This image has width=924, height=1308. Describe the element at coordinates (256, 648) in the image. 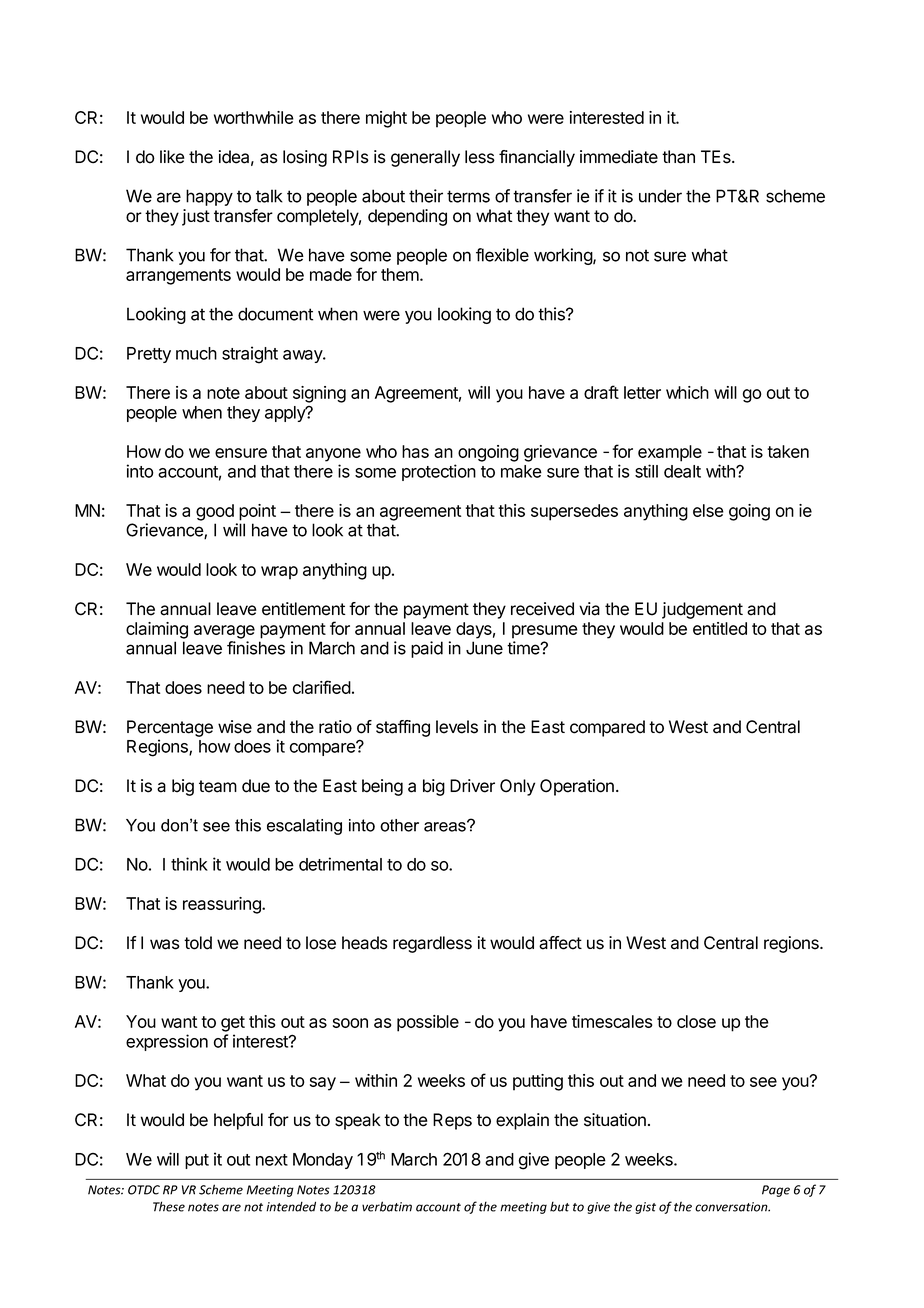

I see `finishes` at that location.
